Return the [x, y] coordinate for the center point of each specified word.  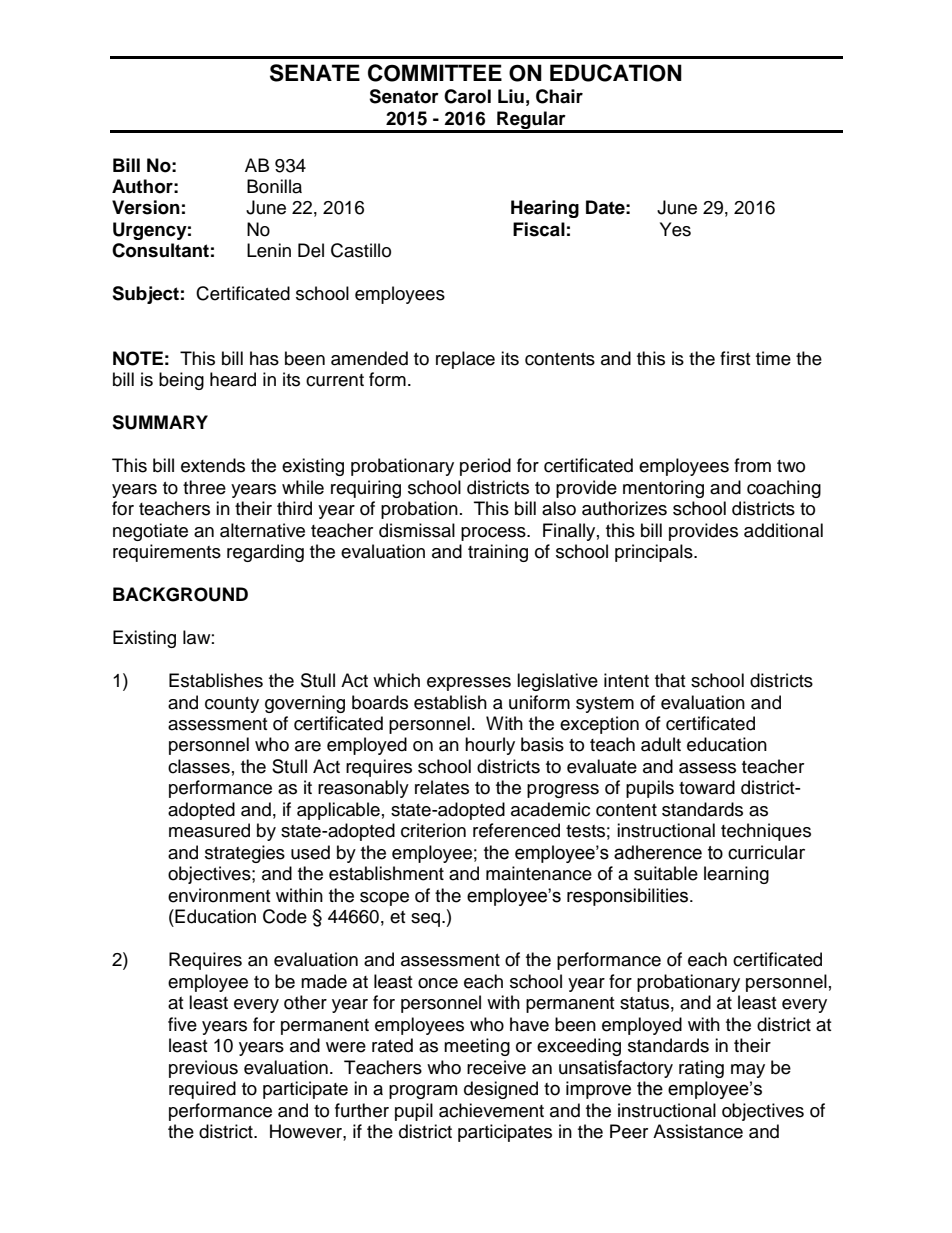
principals [655, 553]
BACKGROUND [180, 594]
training [498, 553]
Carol [467, 96]
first [735, 358]
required [202, 1090]
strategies [245, 854]
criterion [433, 830]
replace [465, 360]
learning [736, 875]
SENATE [315, 73]
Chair [559, 96]
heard [233, 379]
